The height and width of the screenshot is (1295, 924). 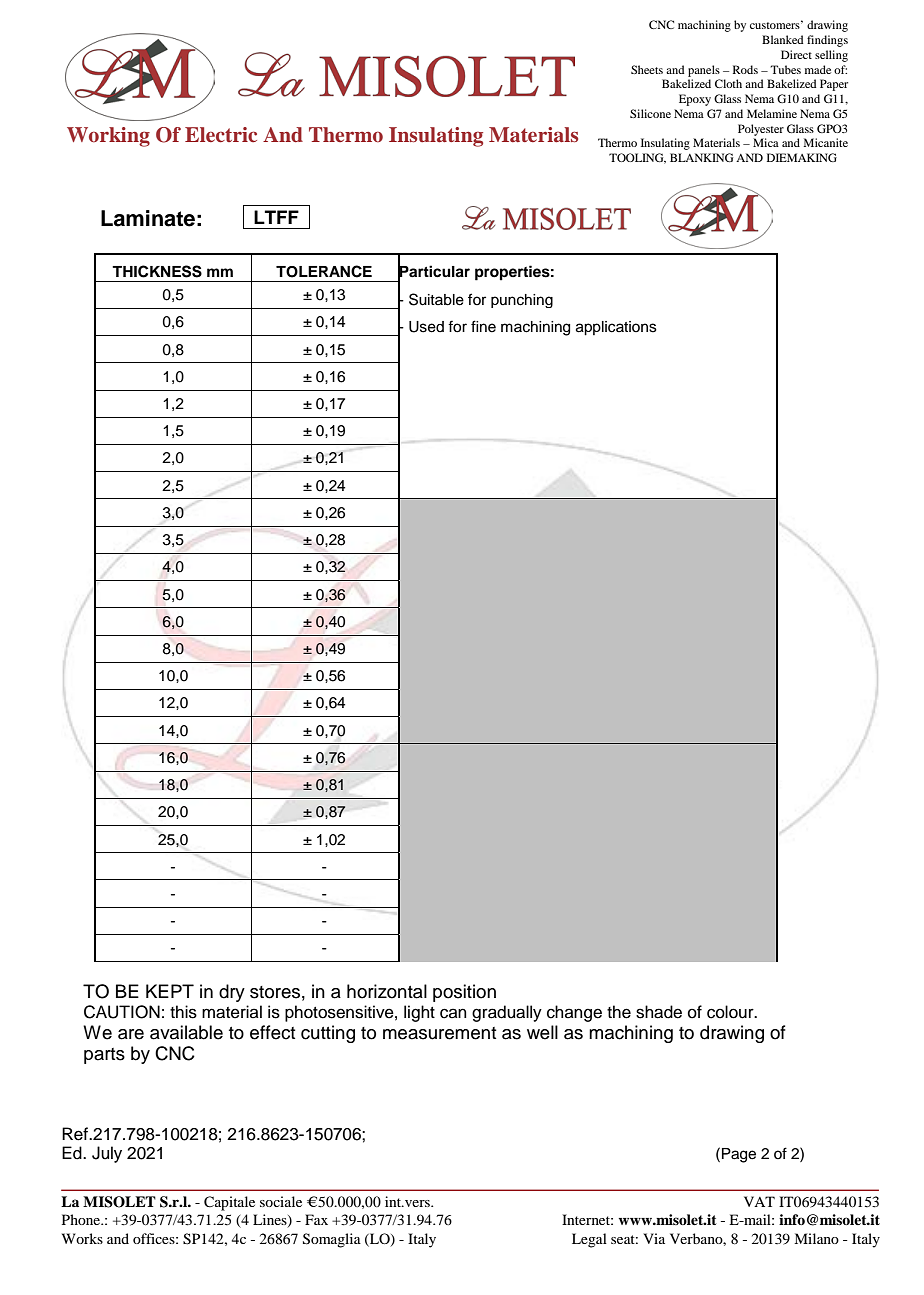 What do you see at coordinates (426, 327) in the screenshot?
I see `Used` at bounding box center [426, 327].
